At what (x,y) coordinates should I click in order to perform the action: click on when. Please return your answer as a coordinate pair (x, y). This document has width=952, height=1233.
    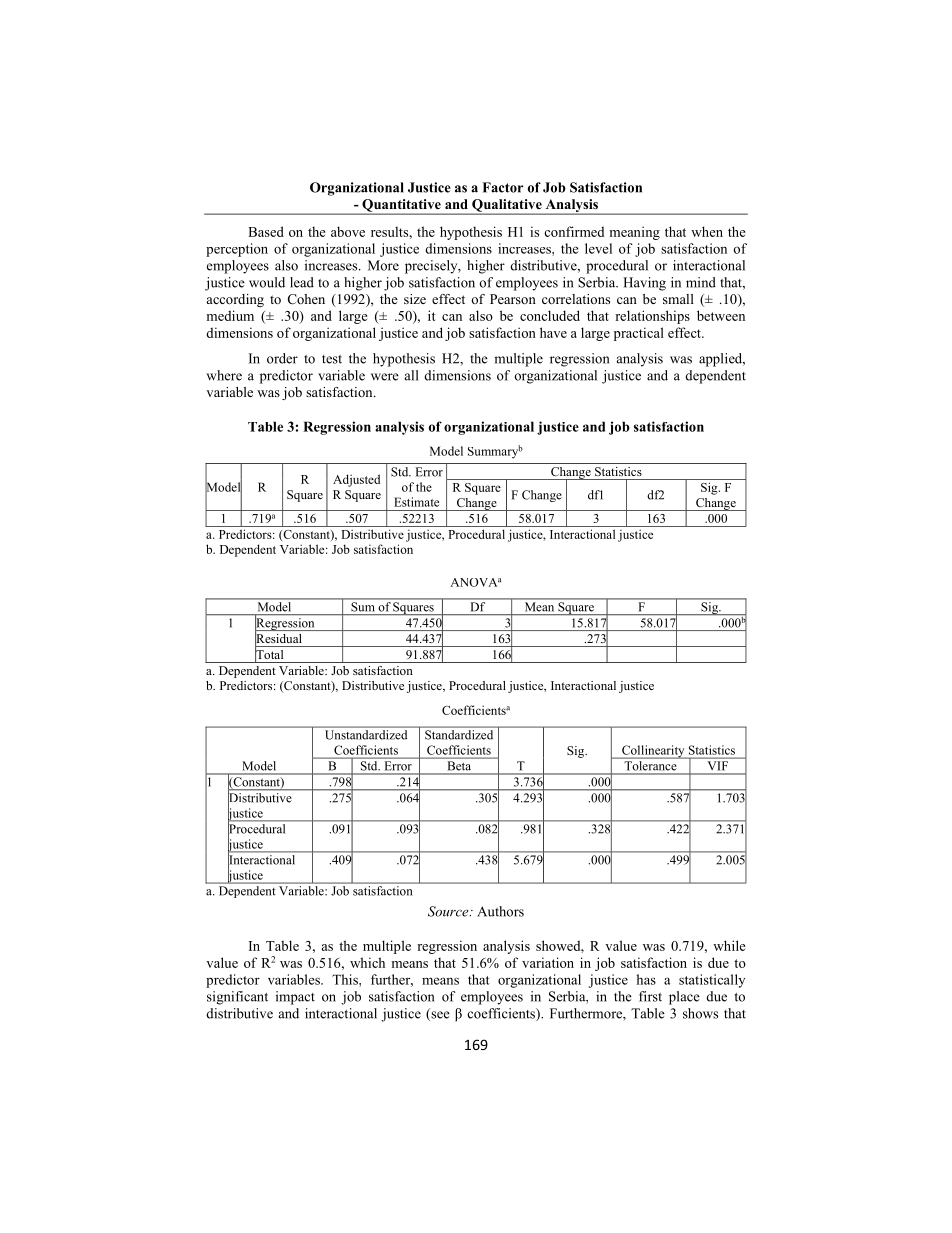
    Looking at the image, I should click on (707, 231).
